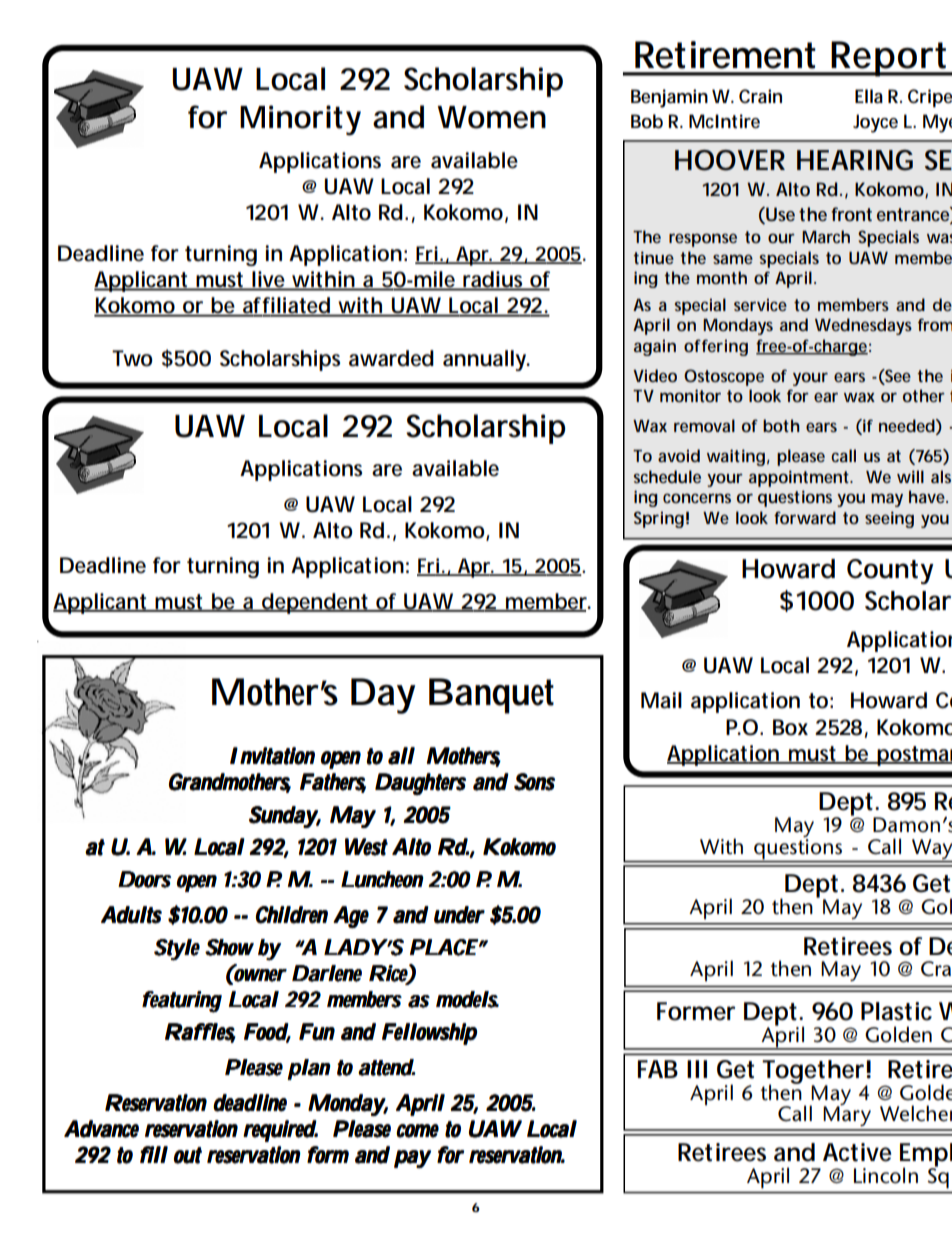 Image resolution: width=952 pixels, height=1233 pixels. I want to click on Ella, so click(869, 96).
